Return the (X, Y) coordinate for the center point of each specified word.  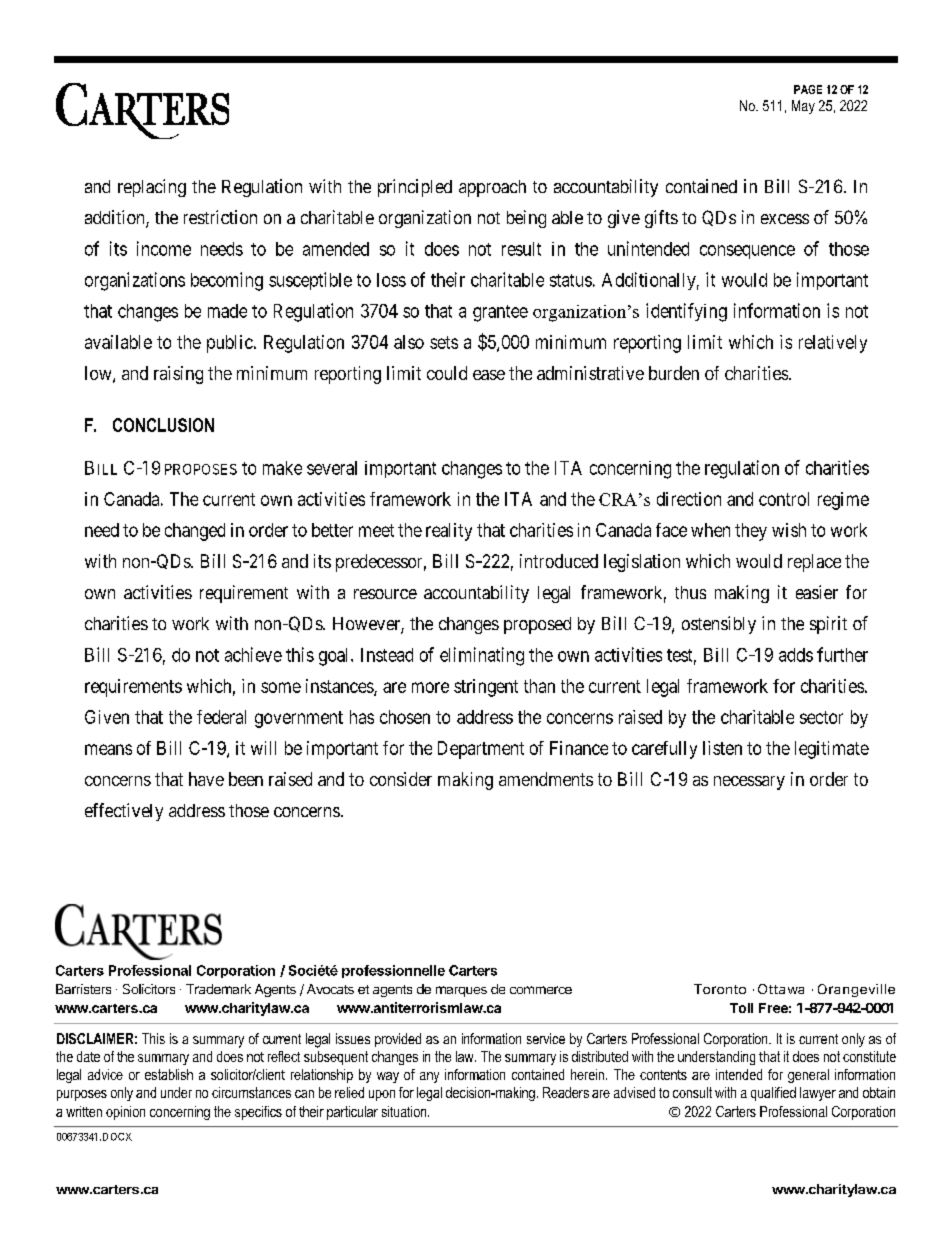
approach (492, 188)
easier (817, 592)
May (803, 107)
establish (169, 1074)
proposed (537, 625)
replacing (152, 188)
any (429, 1077)
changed (195, 532)
